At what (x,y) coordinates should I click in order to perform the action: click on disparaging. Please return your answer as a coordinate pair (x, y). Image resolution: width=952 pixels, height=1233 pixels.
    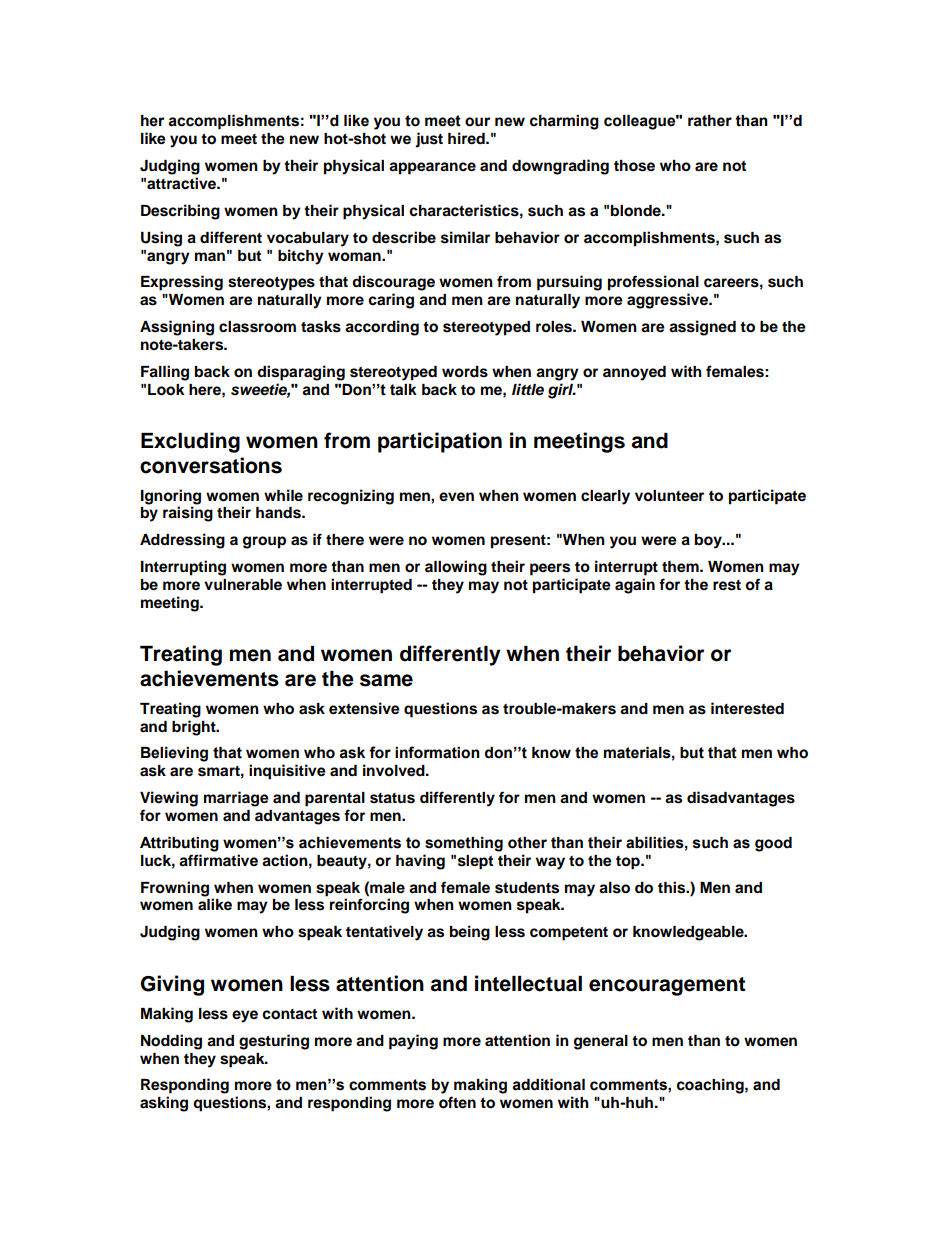
    Looking at the image, I should click on (301, 373).
